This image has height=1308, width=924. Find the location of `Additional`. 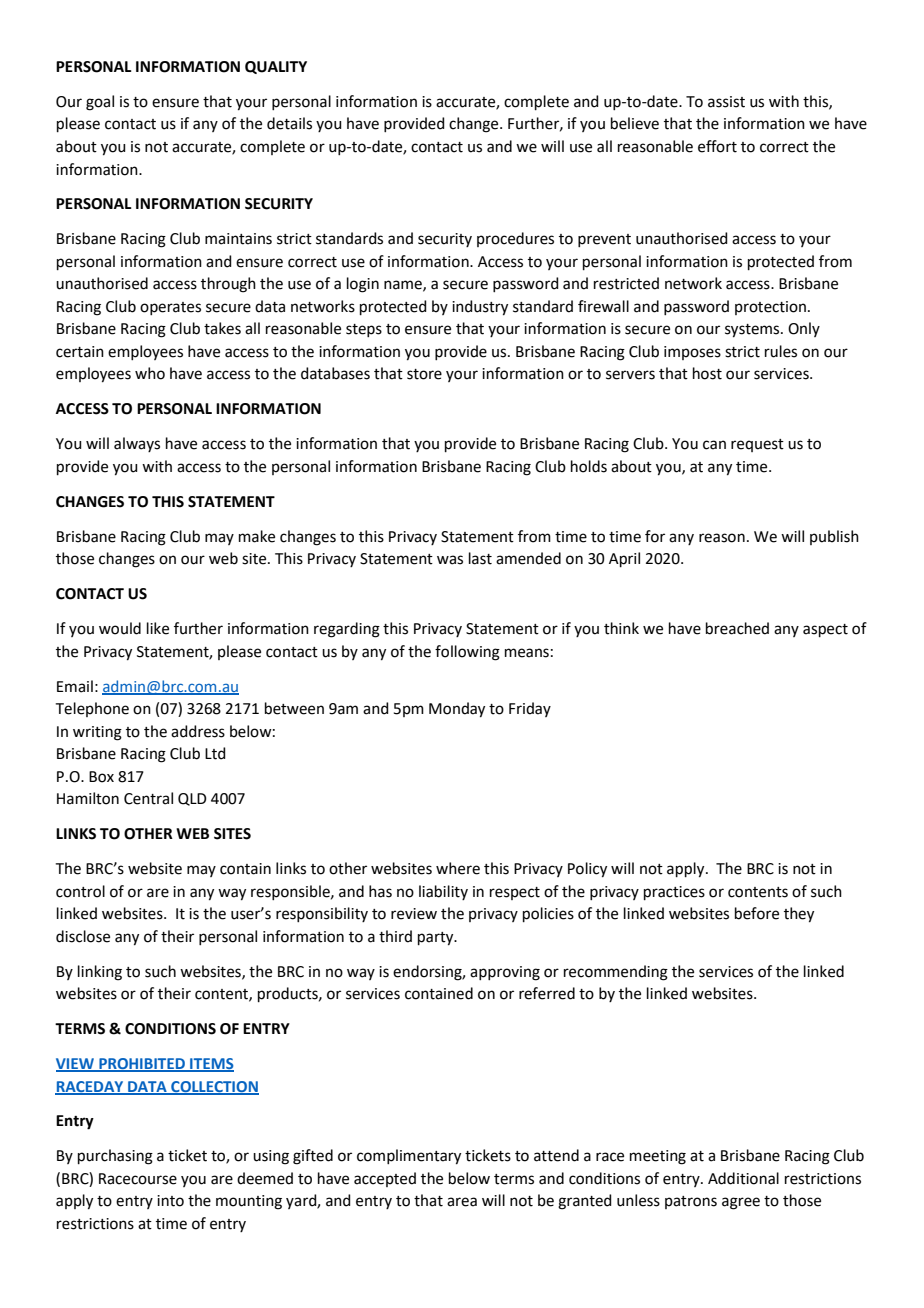

Additional is located at coordinates (743, 1178).
